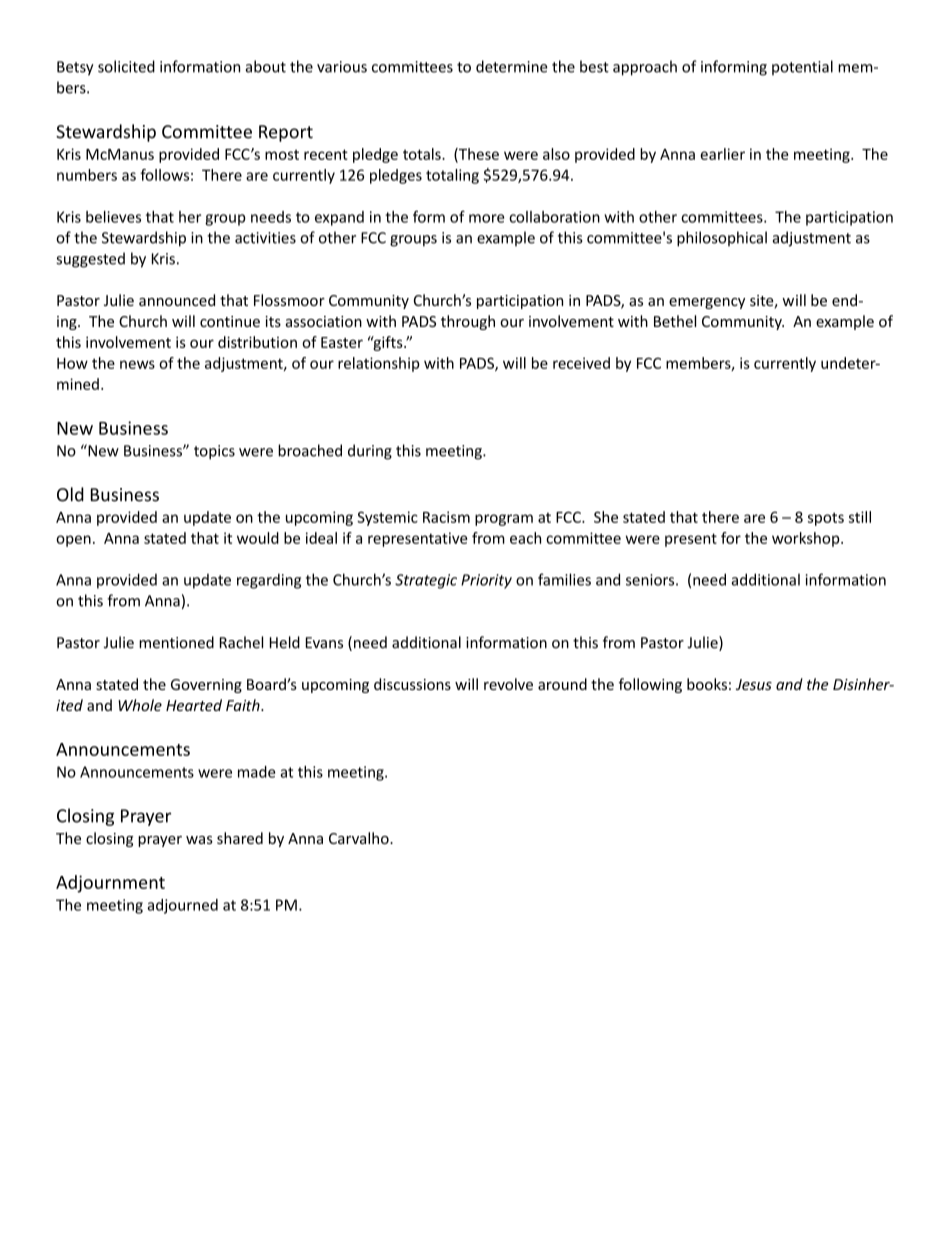 The width and height of the page is (952, 1233). Describe the element at coordinates (802, 67) in the page. I see `potential` at that location.
